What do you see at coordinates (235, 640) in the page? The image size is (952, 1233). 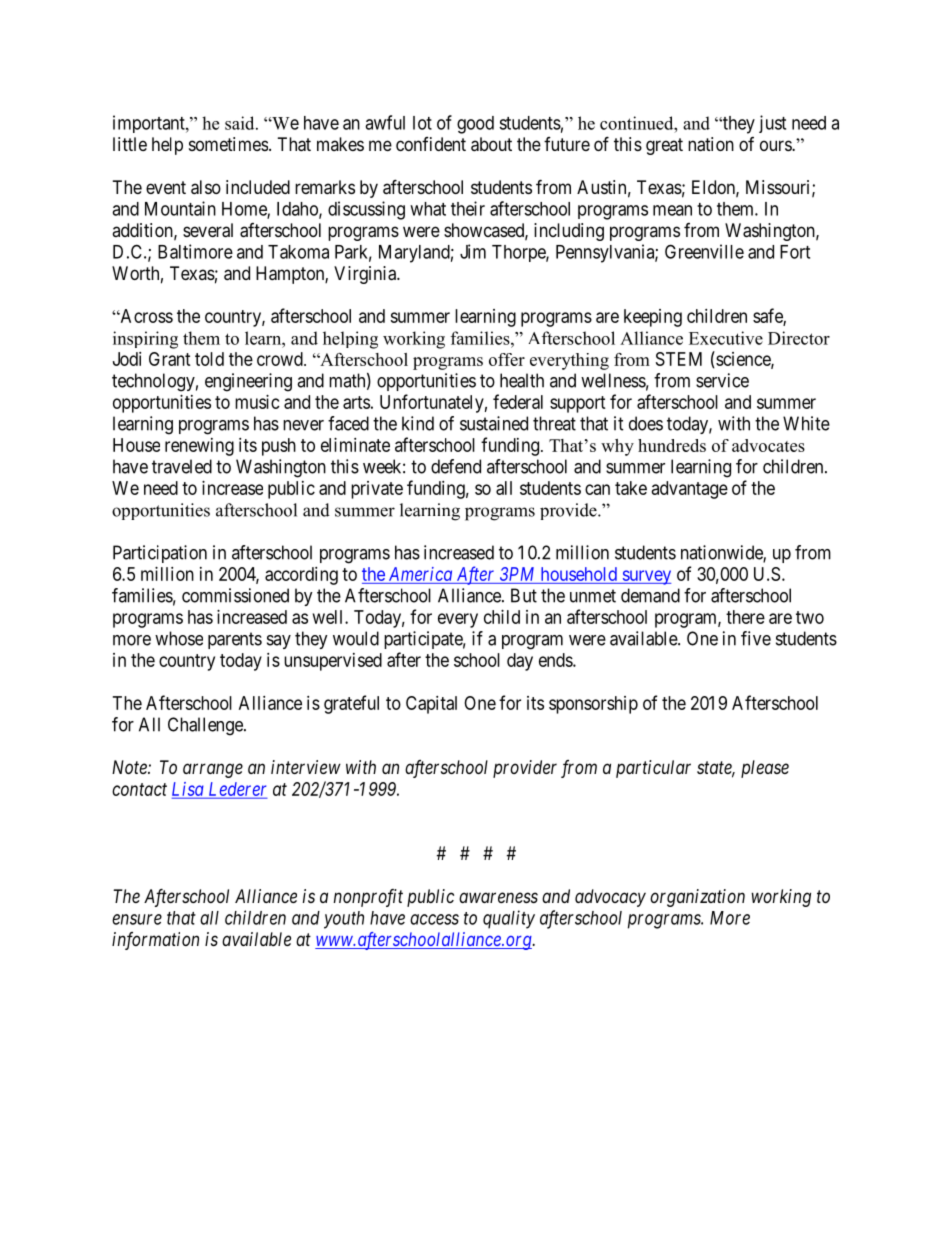 I see `parents` at bounding box center [235, 640].
